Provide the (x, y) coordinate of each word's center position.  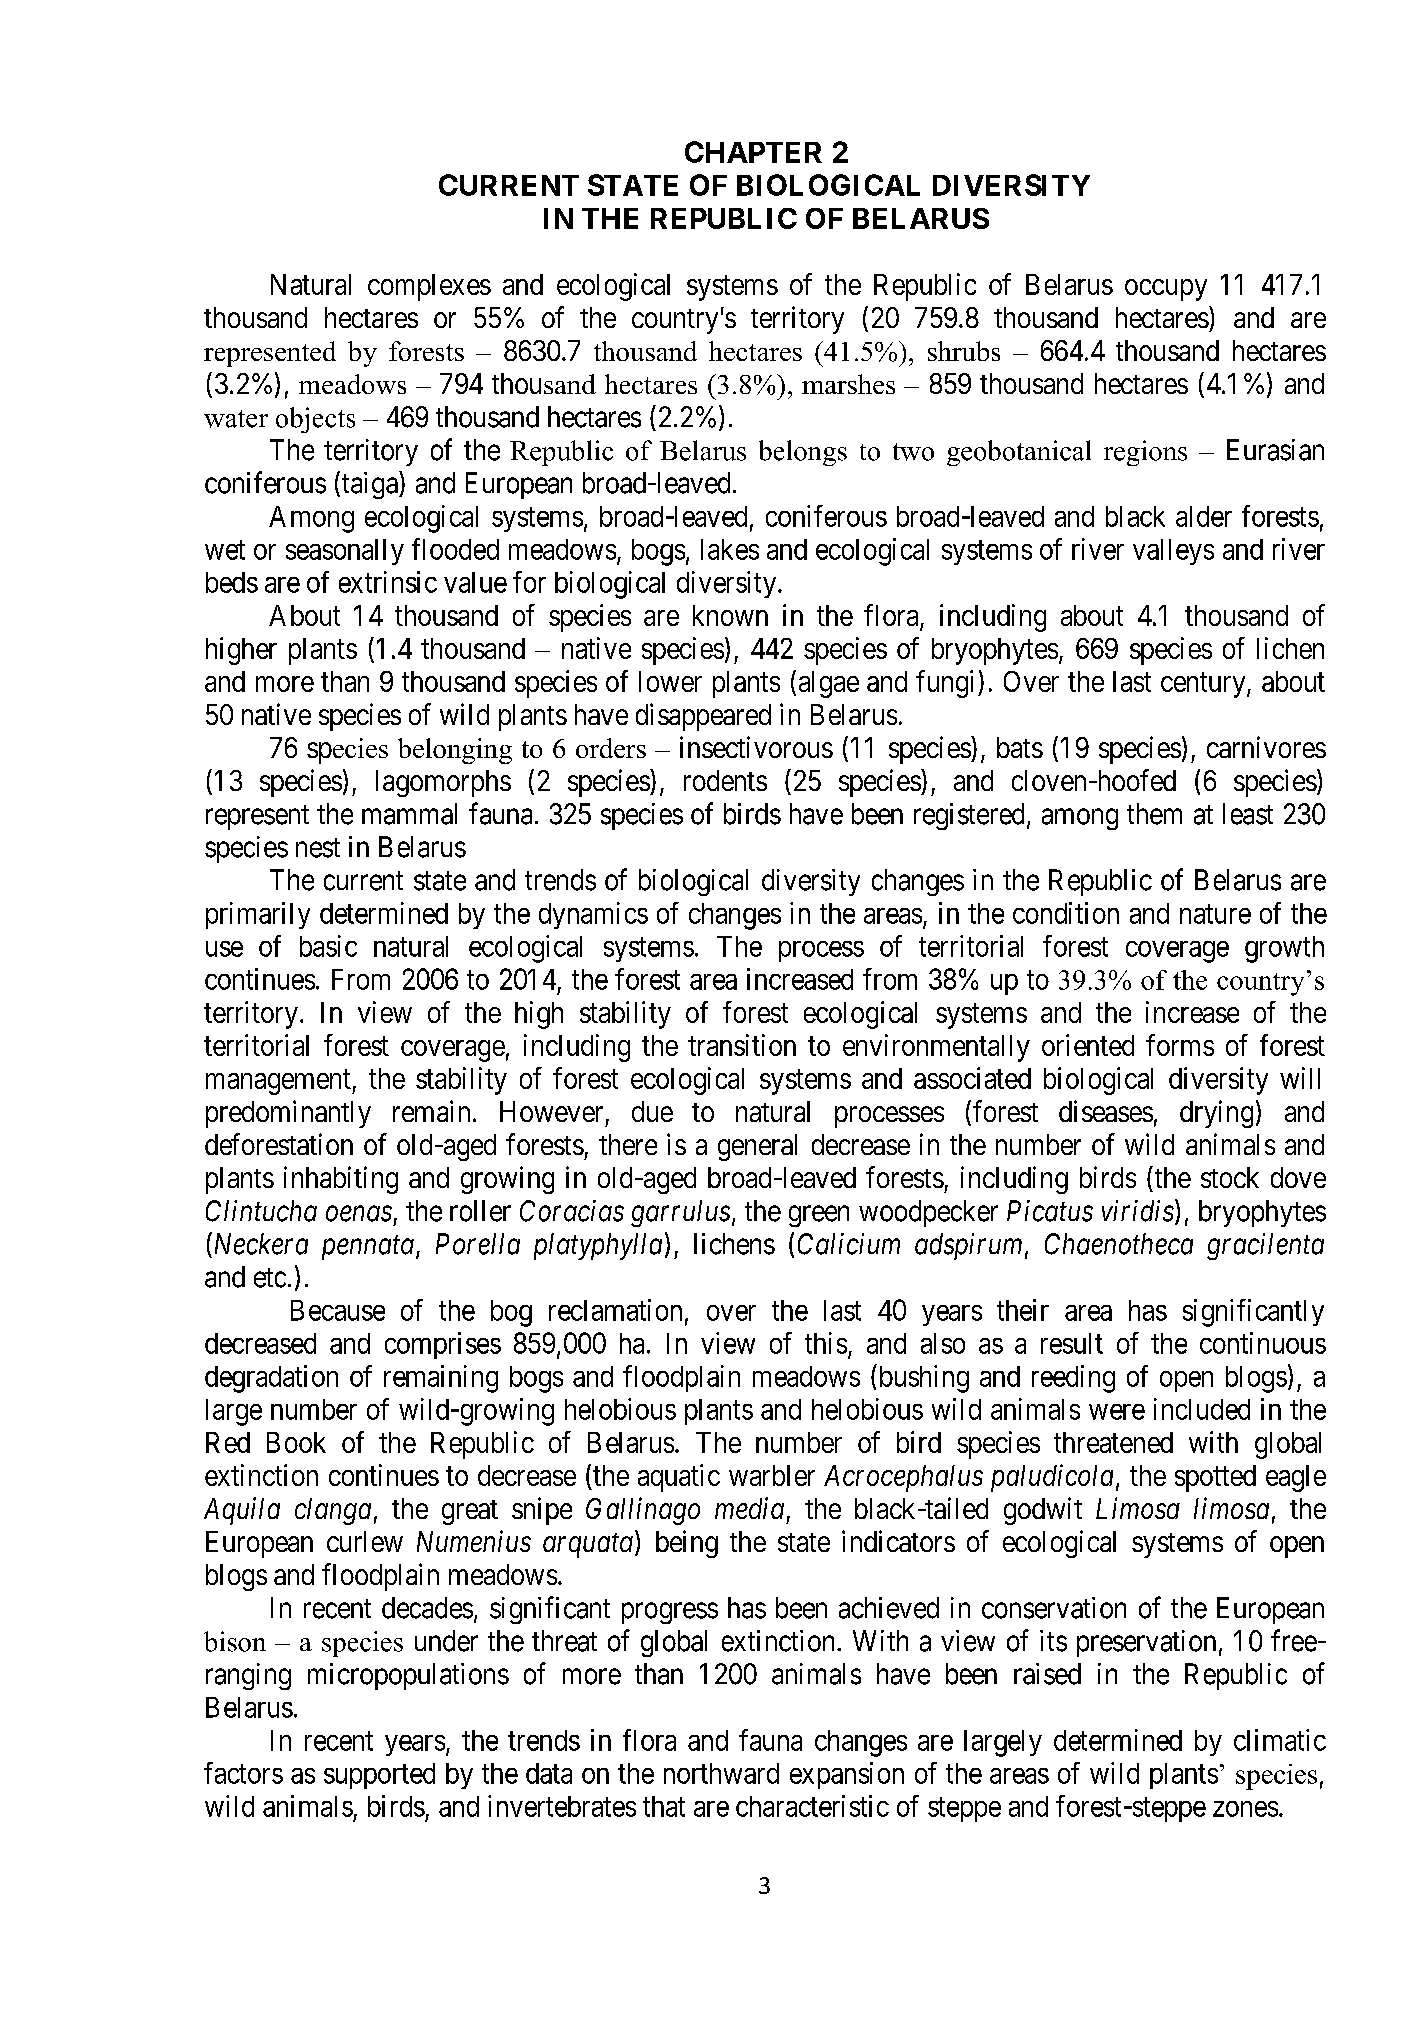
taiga (371, 485)
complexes (429, 287)
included (1202, 1409)
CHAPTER (753, 152)
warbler (772, 1475)
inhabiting (341, 1180)
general (757, 1147)
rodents (725, 780)
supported (379, 1776)
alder (1204, 516)
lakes (730, 549)
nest (318, 848)
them (1154, 814)
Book (296, 1442)
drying (1216, 1114)
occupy (1166, 290)
